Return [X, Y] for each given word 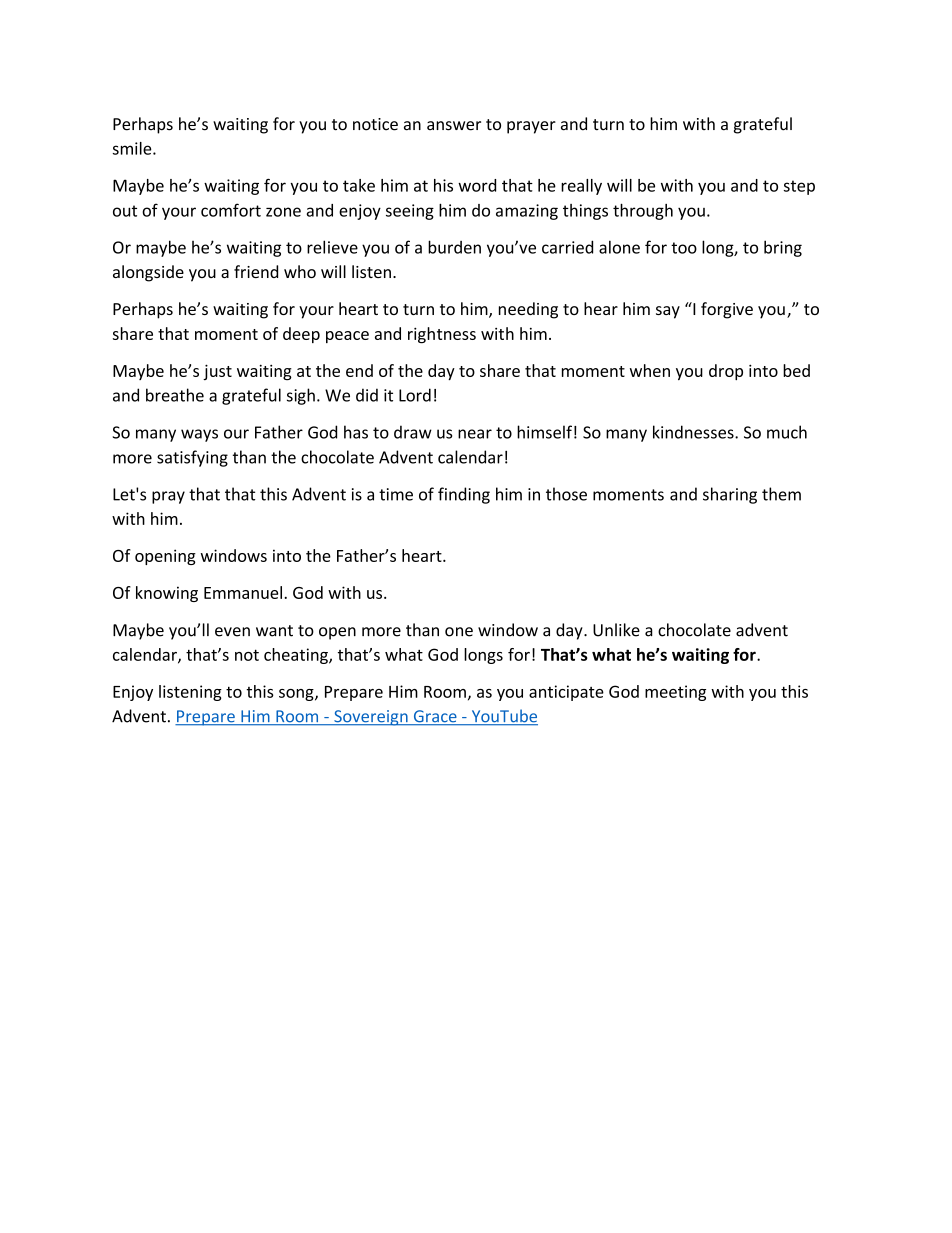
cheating [297, 656]
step [799, 187]
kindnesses [694, 432]
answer [454, 126]
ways [199, 435]
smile [133, 148]
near [475, 434]
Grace [435, 717]
